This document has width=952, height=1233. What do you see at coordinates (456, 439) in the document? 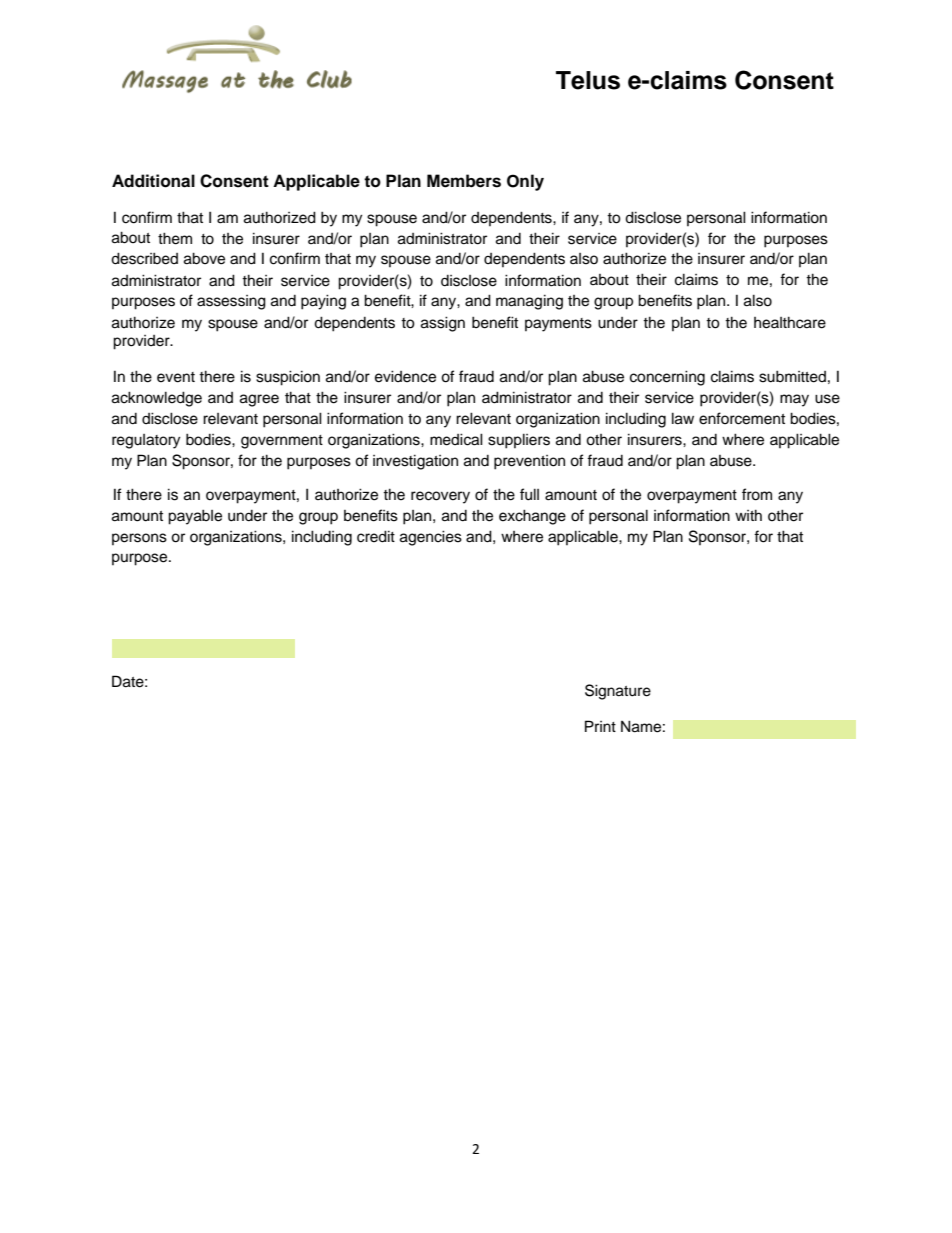
I see `medical` at bounding box center [456, 439].
